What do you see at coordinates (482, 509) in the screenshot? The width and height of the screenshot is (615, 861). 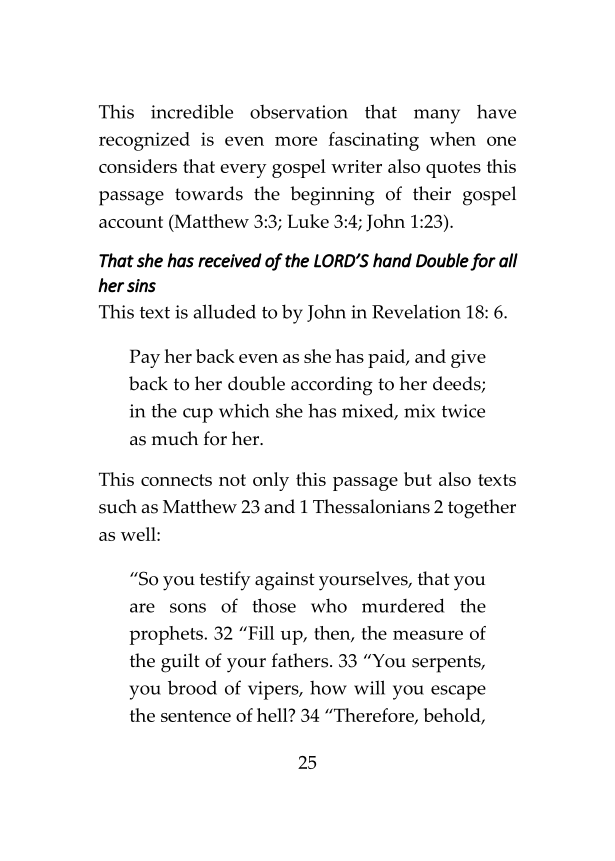 I see `together` at bounding box center [482, 509].
